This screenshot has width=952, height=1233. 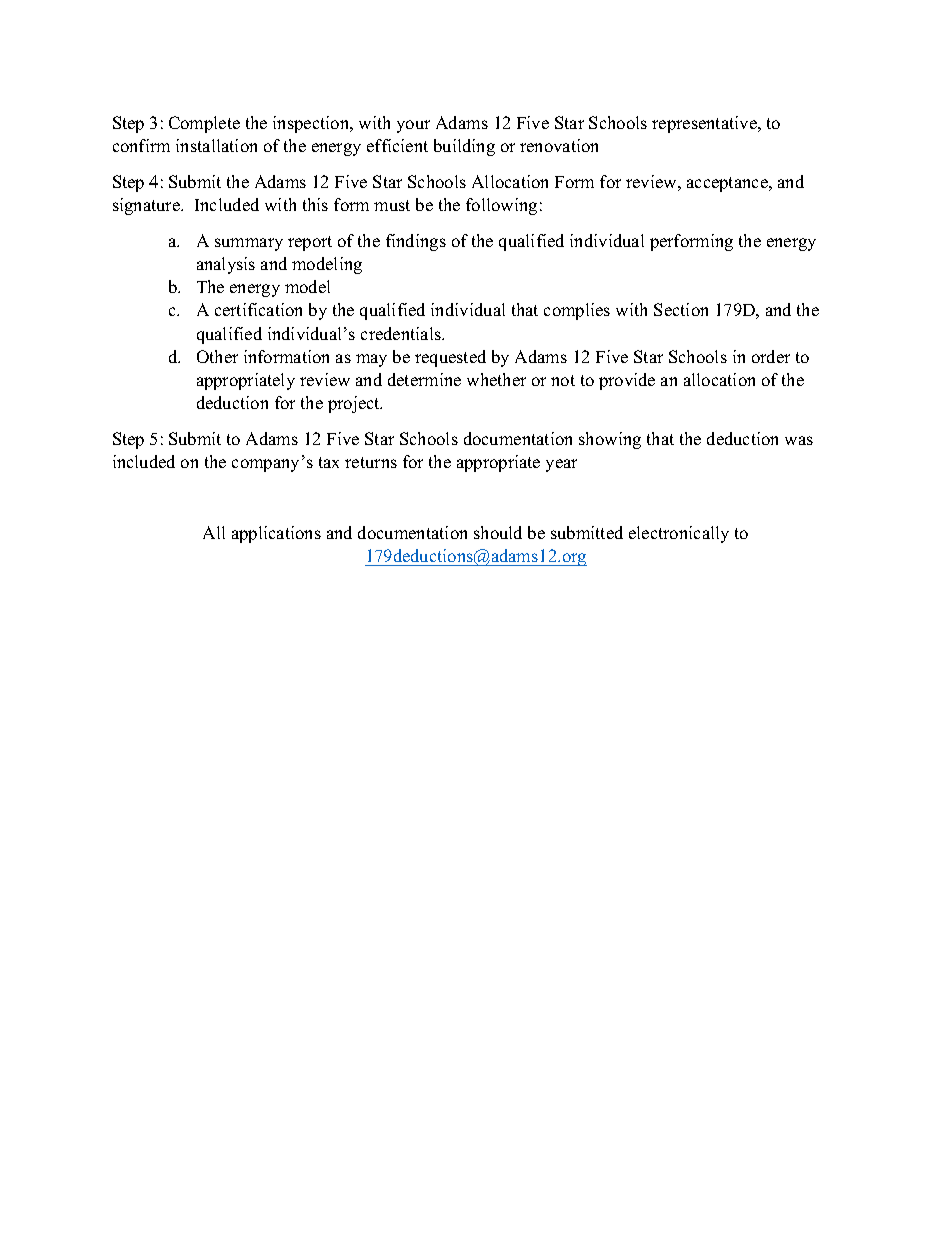 I want to click on acceptance, so click(x=728, y=184).
